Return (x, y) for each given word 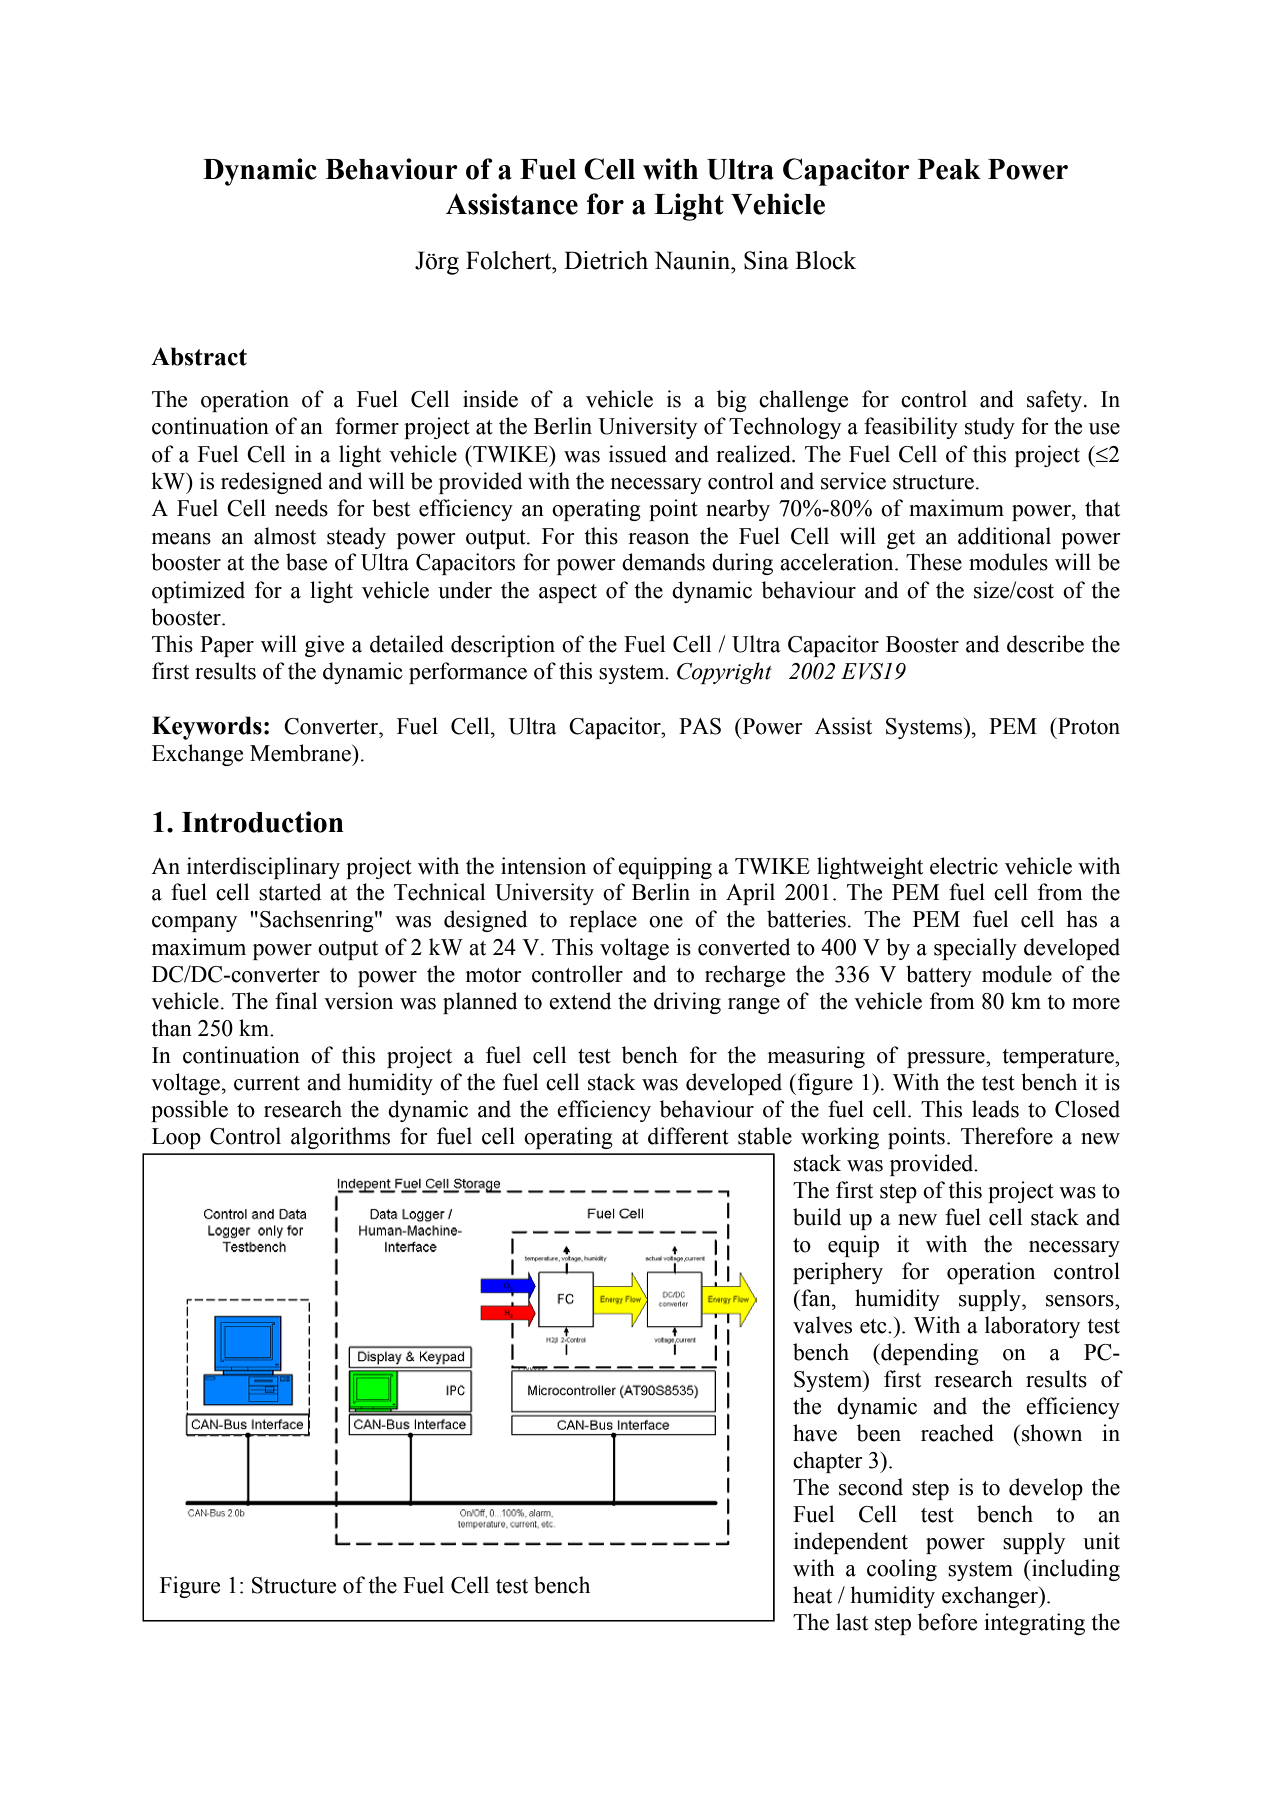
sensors (1081, 1301)
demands (663, 562)
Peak (949, 169)
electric (964, 866)
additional (1004, 536)
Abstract (199, 356)
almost (285, 536)
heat (812, 1595)
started (290, 892)
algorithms (340, 1138)
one (666, 922)
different (688, 1136)
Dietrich (606, 260)
